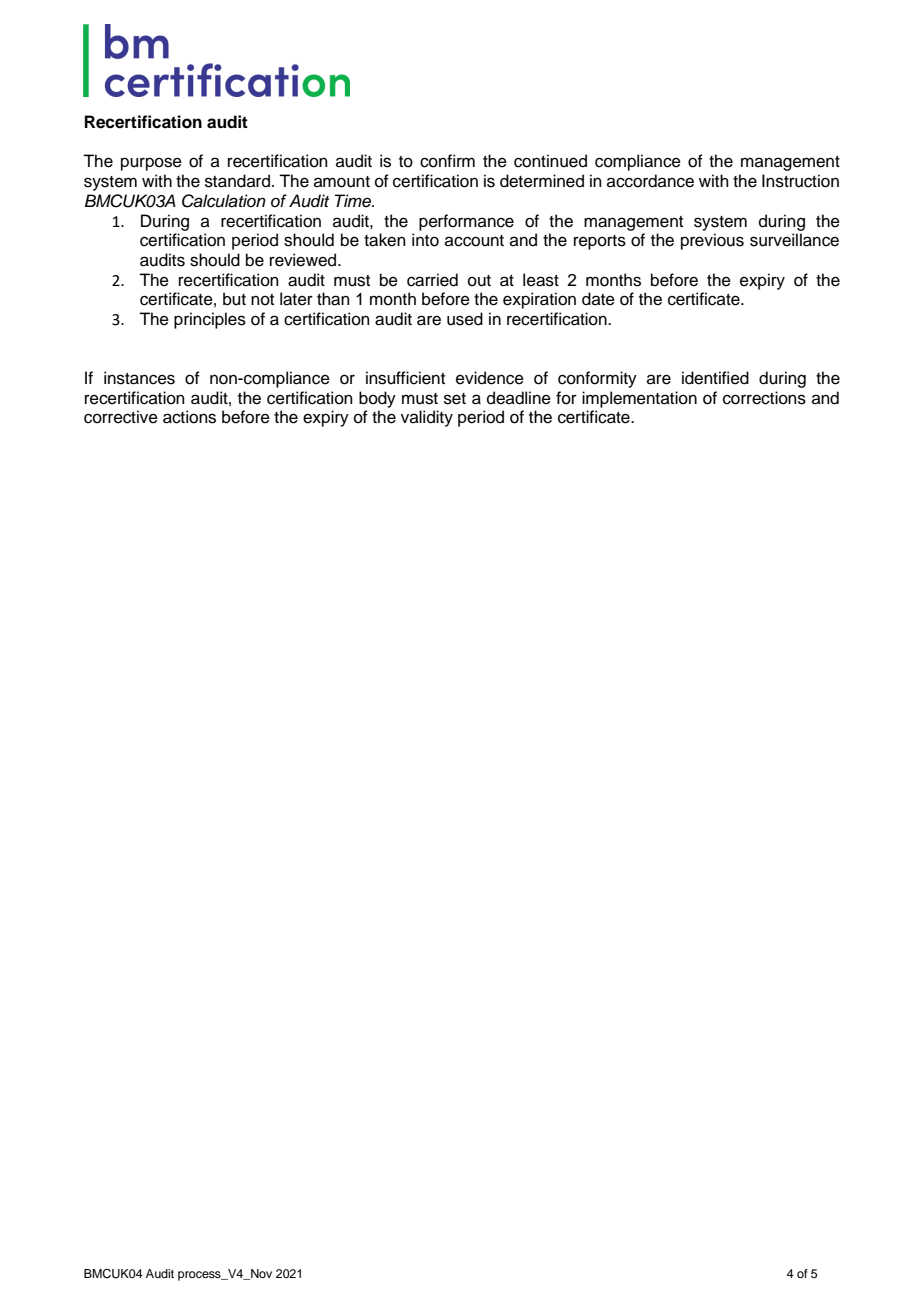  I want to click on accordance, so click(650, 181).
